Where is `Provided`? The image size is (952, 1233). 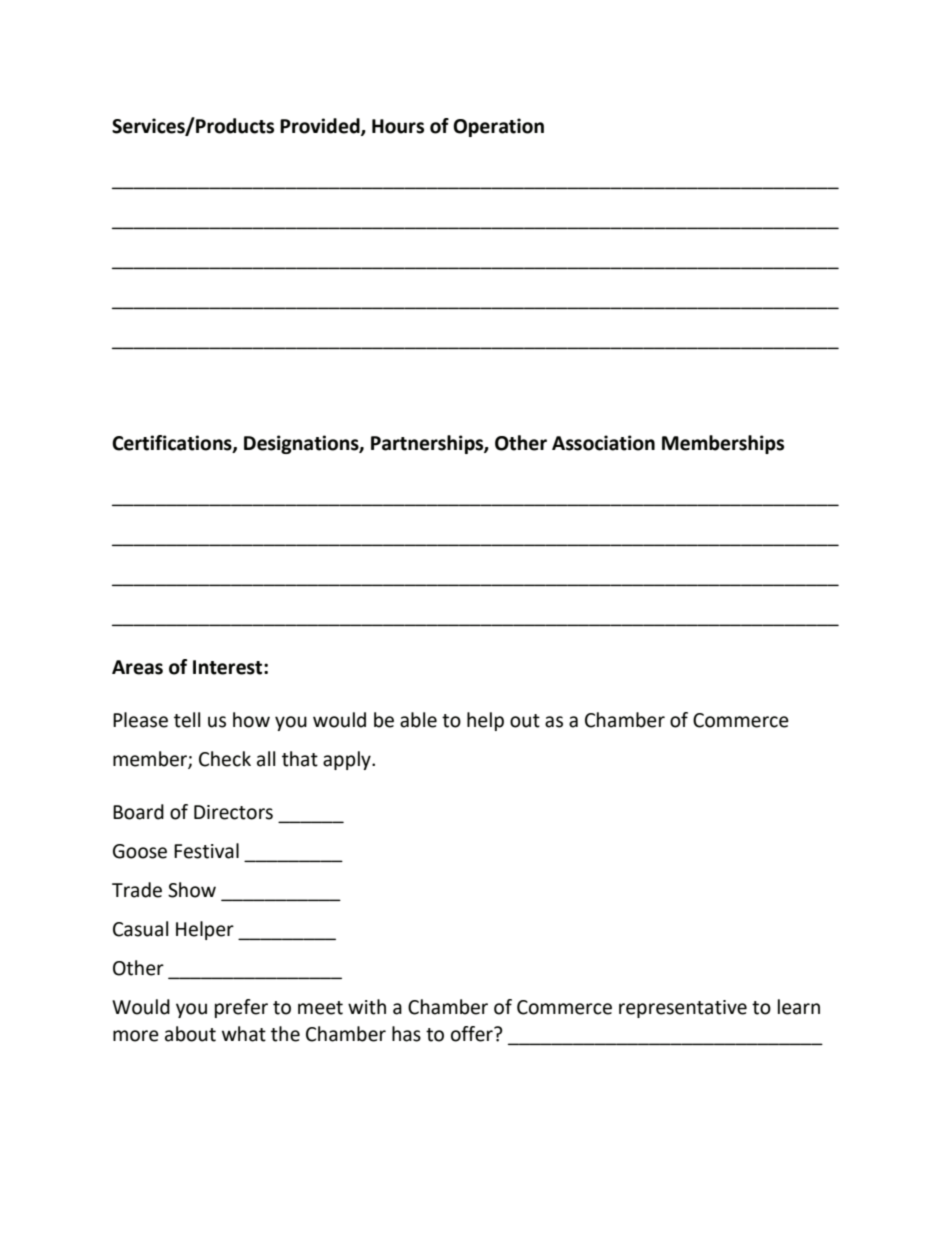 Provided is located at coordinates (321, 127).
